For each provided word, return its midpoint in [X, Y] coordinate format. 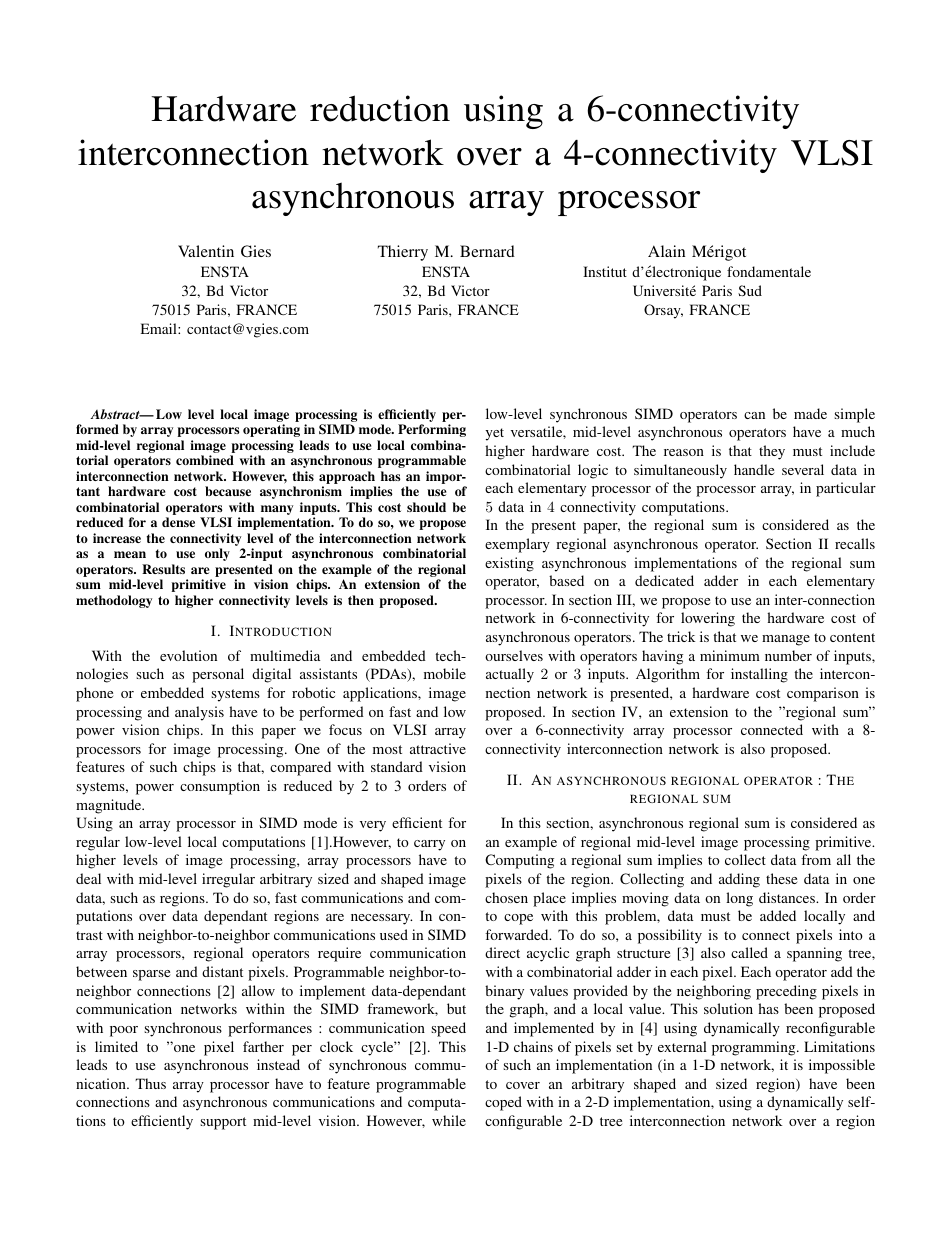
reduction [380, 108]
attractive [438, 748]
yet [494, 434]
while [449, 1120]
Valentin [206, 251]
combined [205, 460]
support [223, 1123]
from [816, 859]
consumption [220, 787]
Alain [666, 251]
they [772, 452]
